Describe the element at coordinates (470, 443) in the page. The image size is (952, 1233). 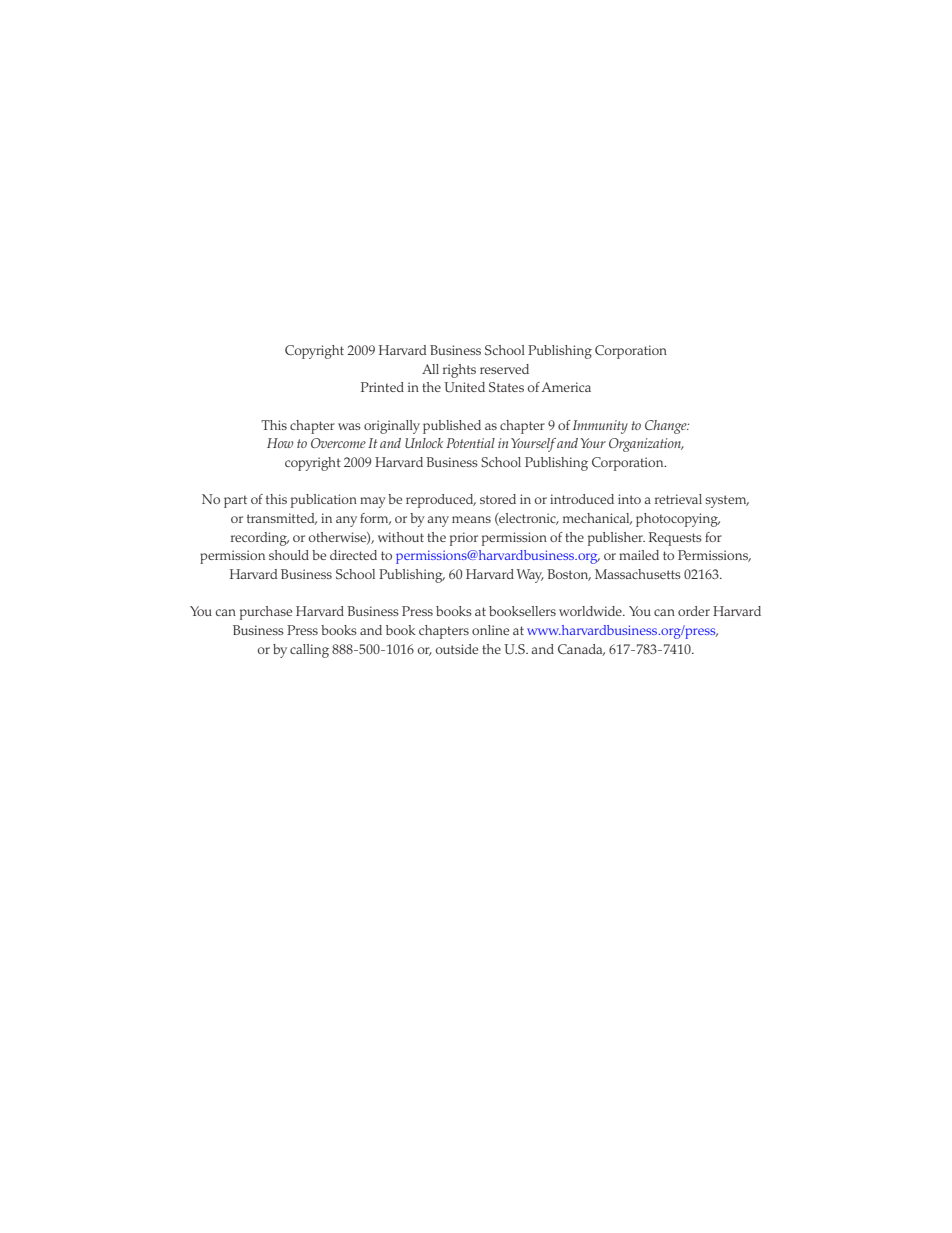
I see `Potential` at that location.
